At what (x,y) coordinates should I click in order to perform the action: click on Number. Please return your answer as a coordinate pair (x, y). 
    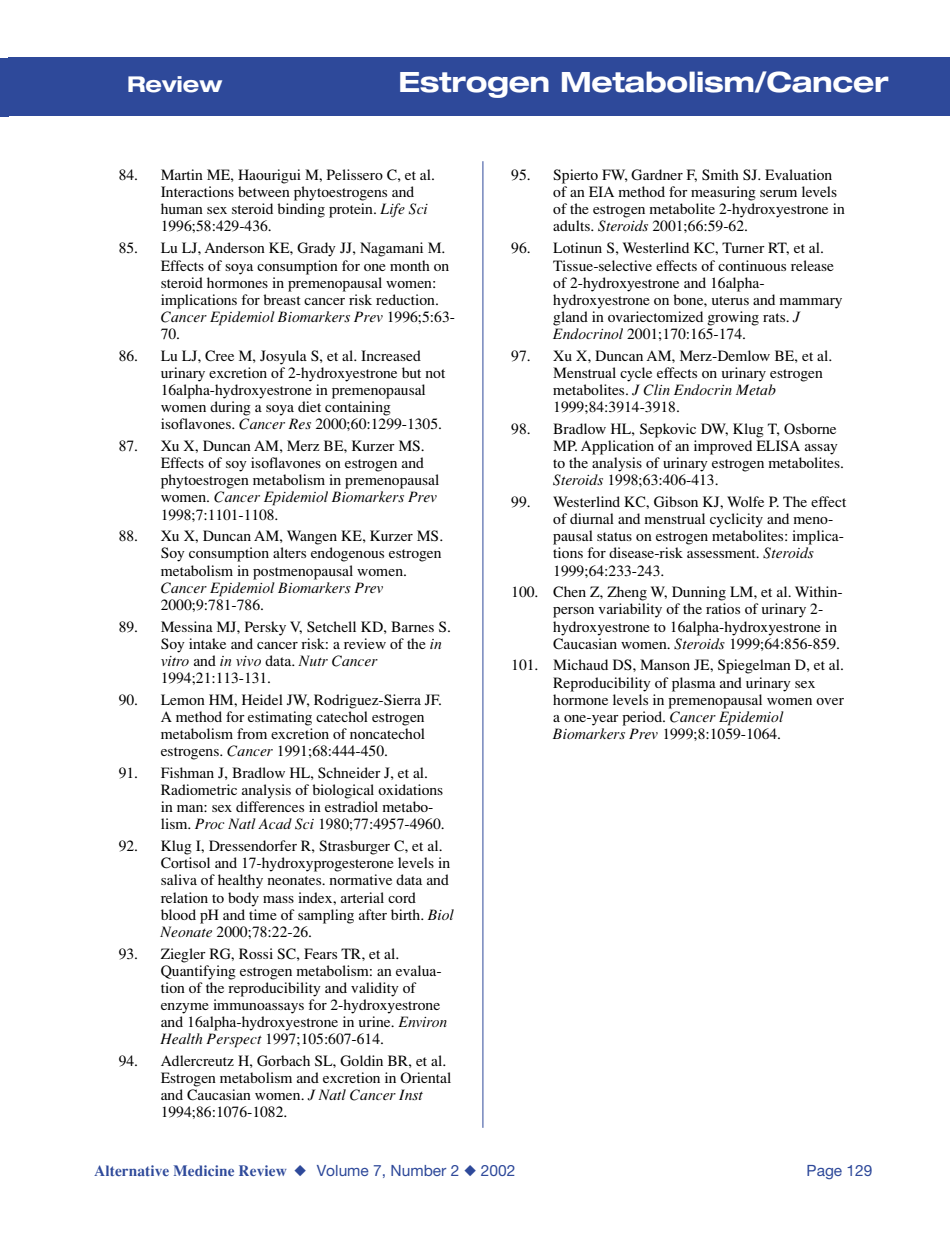
    Looking at the image, I should click on (418, 1170).
